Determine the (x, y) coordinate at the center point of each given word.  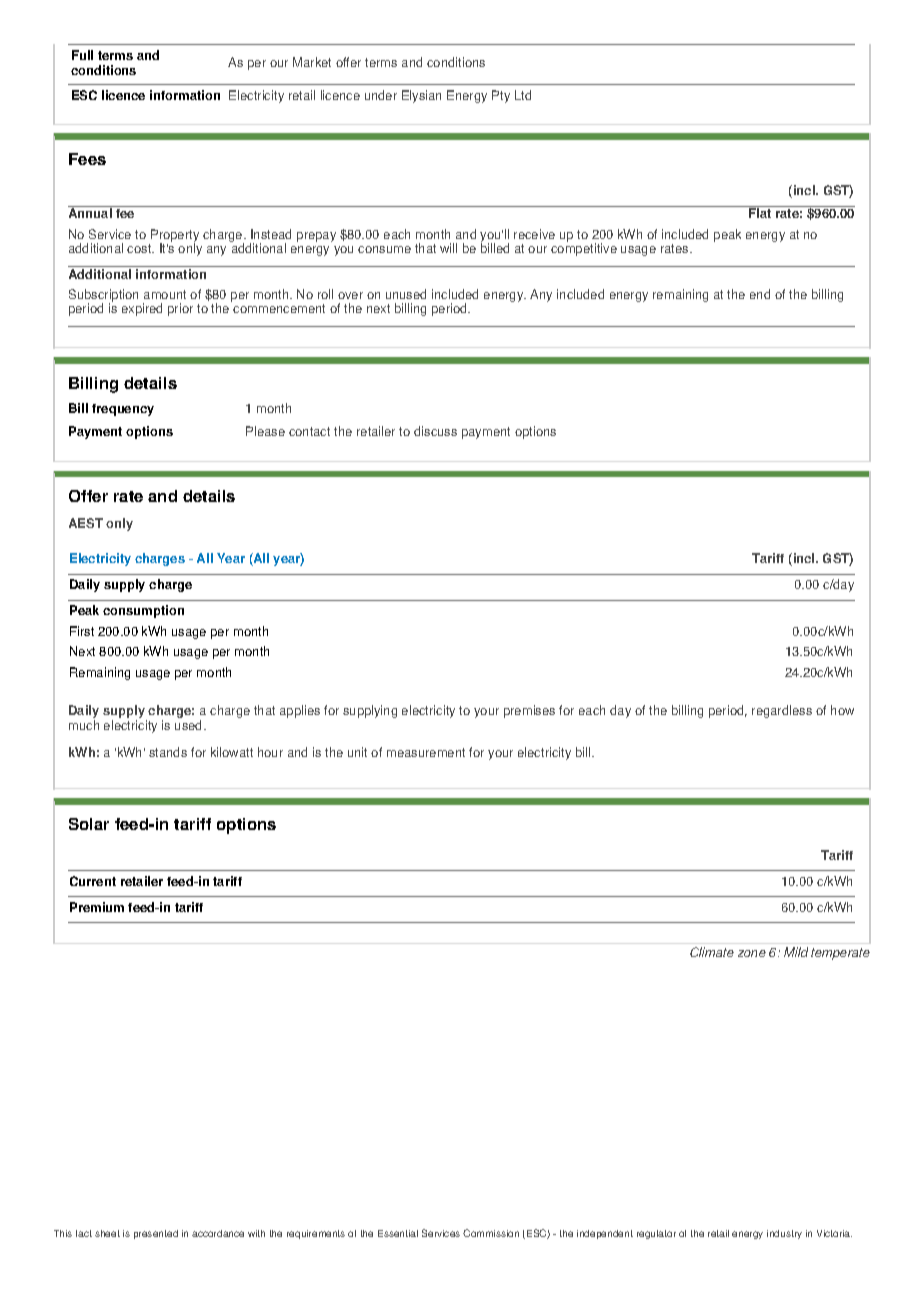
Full (82, 55)
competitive (584, 248)
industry (784, 1234)
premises (529, 711)
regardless (782, 711)
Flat (760, 212)
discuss (435, 431)
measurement (426, 752)
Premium (97, 907)
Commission (491, 1233)
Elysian (421, 96)
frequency (123, 410)
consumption (143, 611)
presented (156, 1234)
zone (752, 953)
